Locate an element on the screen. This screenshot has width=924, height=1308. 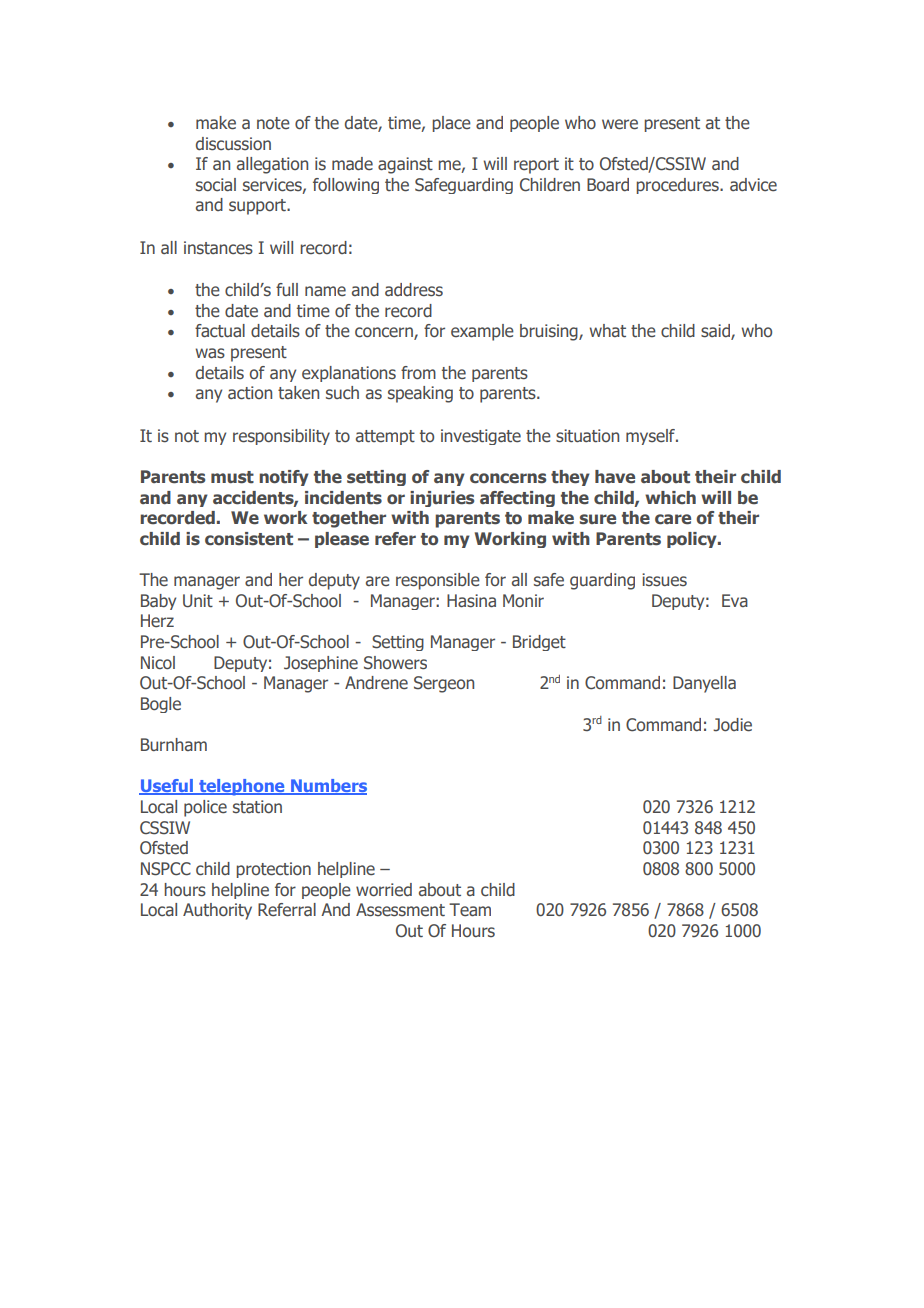
Authority is located at coordinates (217, 911).
